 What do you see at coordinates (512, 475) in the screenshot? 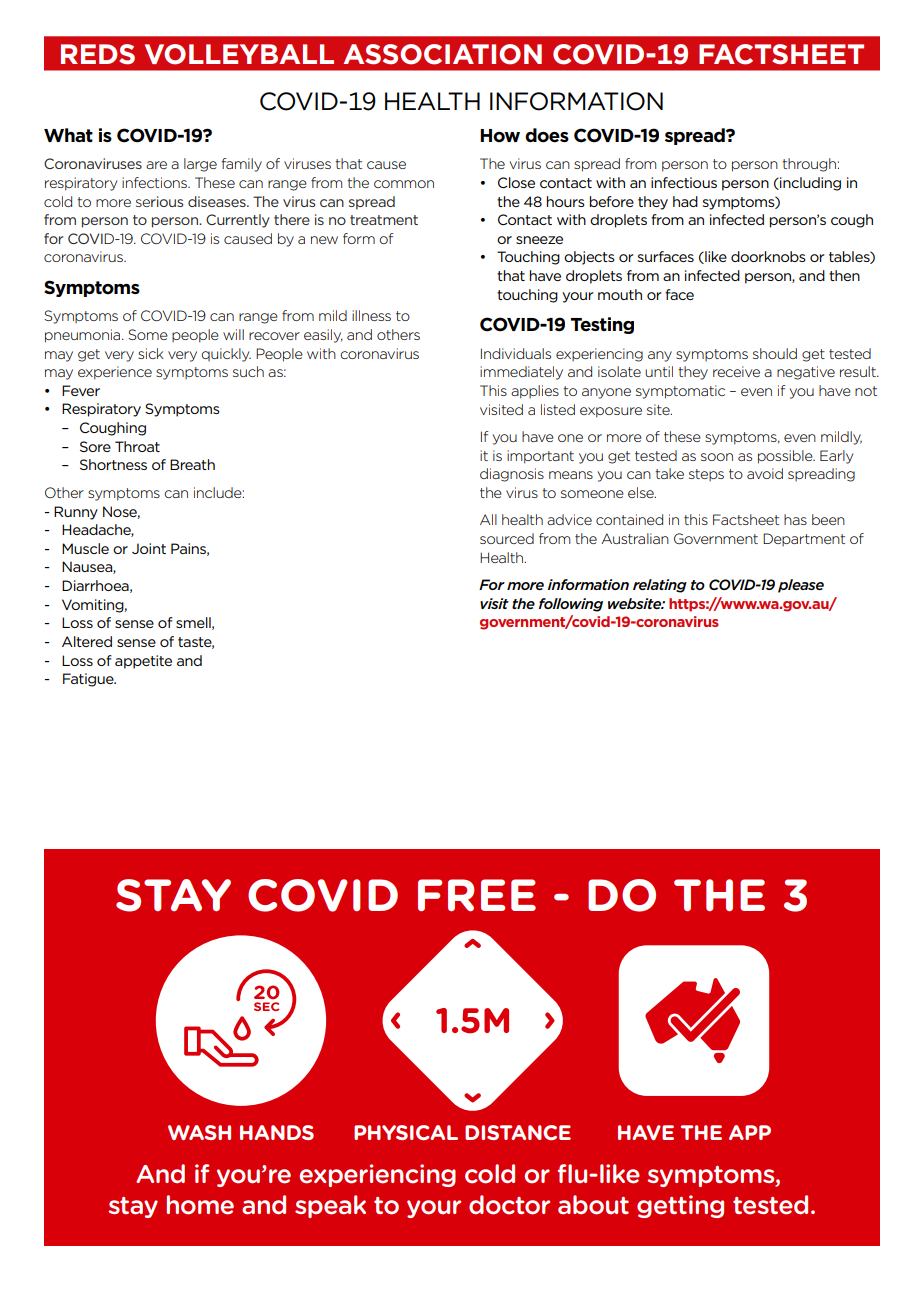
I see `diagnosis` at bounding box center [512, 475].
